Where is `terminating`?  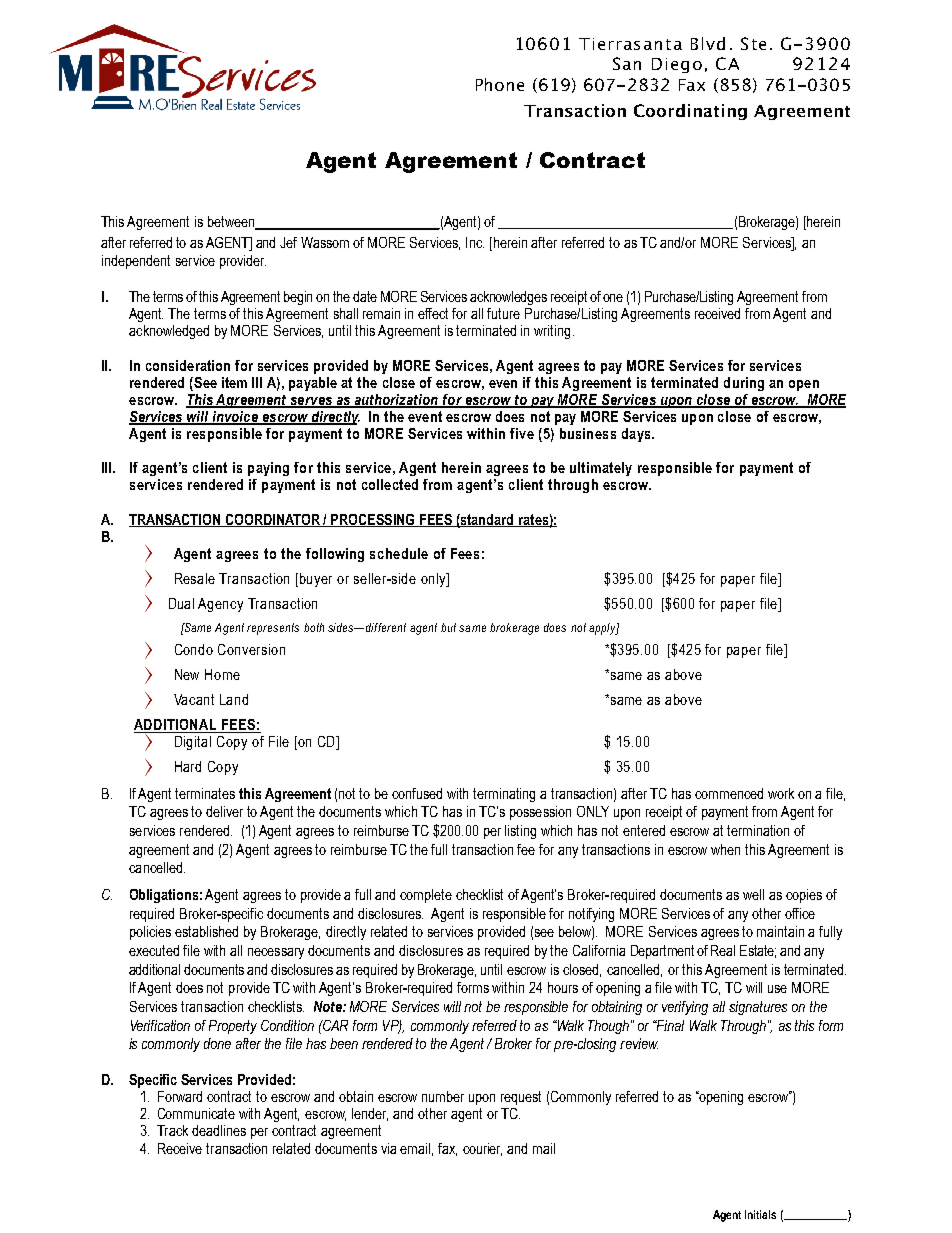 terminating is located at coordinates (504, 795).
